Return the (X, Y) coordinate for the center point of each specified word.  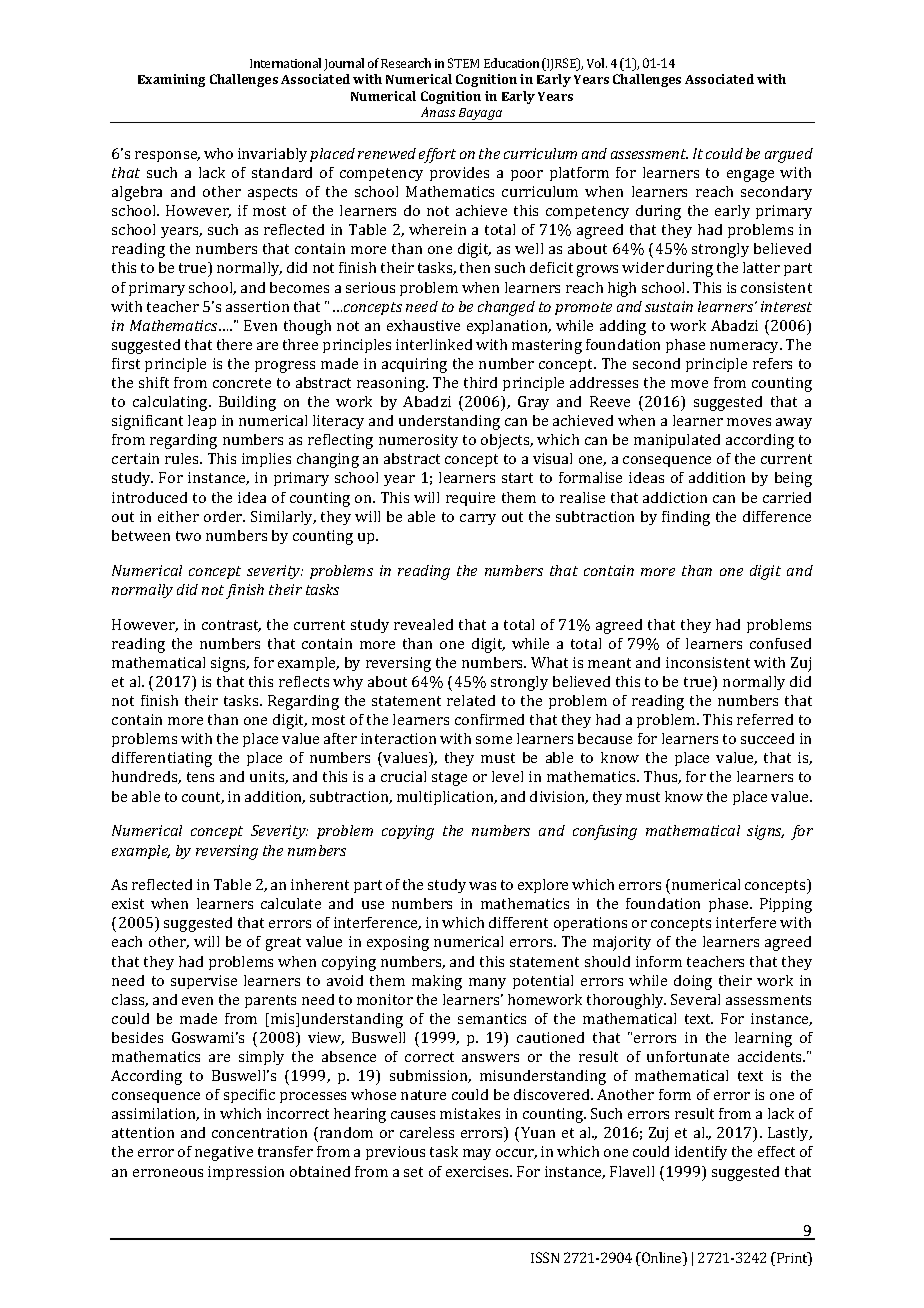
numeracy (746, 347)
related (471, 700)
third (480, 382)
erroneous (168, 1173)
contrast (231, 626)
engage (750, 176)
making (437, 982)
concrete (242, 383)
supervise (204, 982)
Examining (171, 80)
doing (693, 982)
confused (780, 643)
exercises (478, 1171)
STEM (463, 63)
